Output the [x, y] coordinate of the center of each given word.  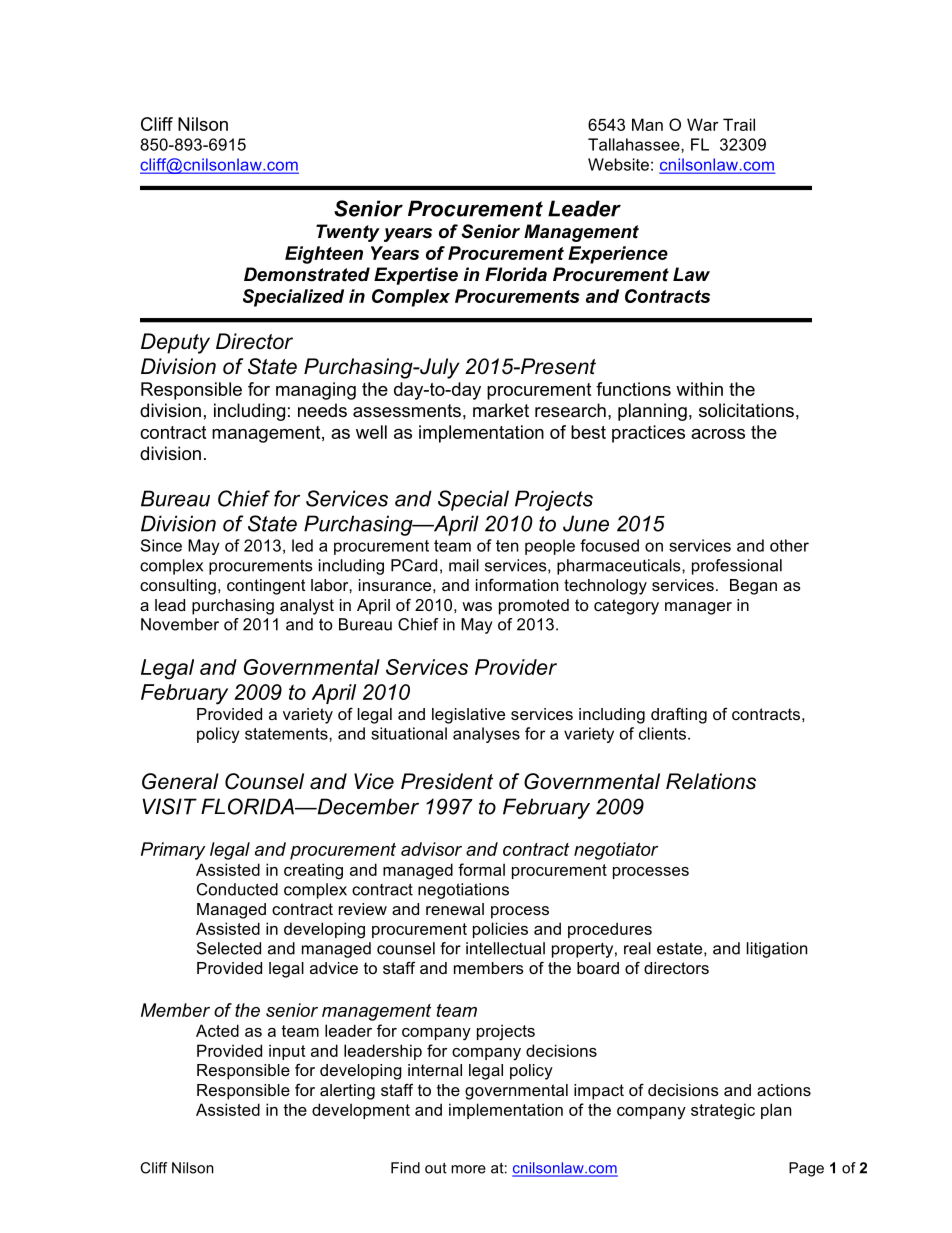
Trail [739, 124]
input [287, 1052]
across [718, 434]
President [447, 781]
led [302, 545]
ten [507, 546]
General [180, 781]
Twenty [348, 233]
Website [618, 164]
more [468, 1169]
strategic [723, 1111]
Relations [711, 781]
